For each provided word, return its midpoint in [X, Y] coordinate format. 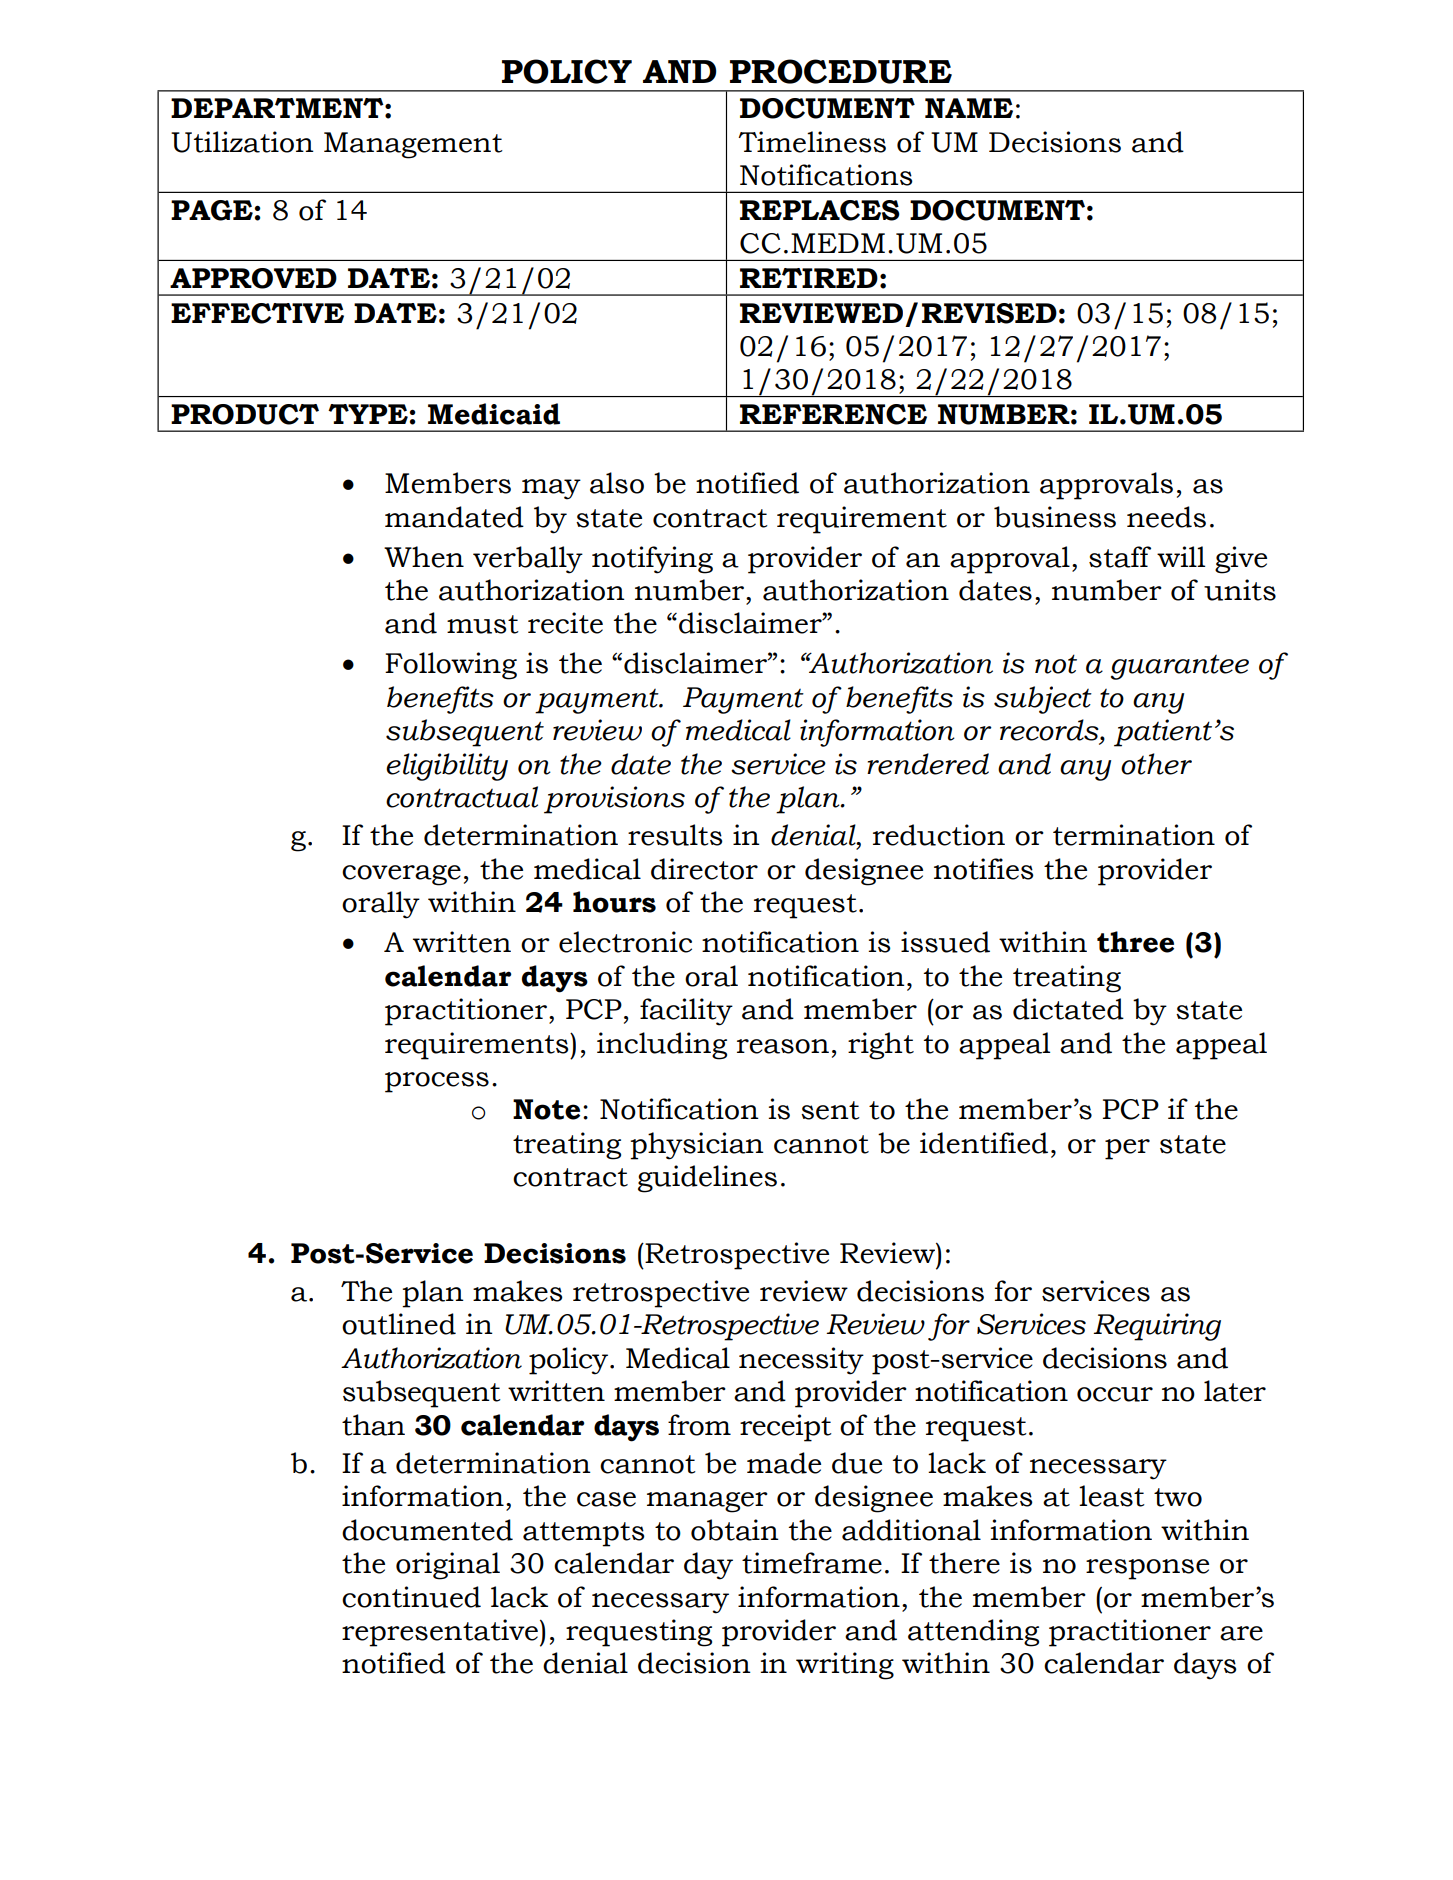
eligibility [447, 767]
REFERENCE [833, 414]
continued [411, 1597]
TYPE [368, 414]
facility [686, 1012]
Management [413, 145]
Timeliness [812, 142]
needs [1166, 517]
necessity [801, 1361]
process [437, 1082]
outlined [399, 1324]
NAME [969, 108]
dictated [1068, 1009]
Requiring [1157, 1327]
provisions [614, 800]
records [1050, 731]
